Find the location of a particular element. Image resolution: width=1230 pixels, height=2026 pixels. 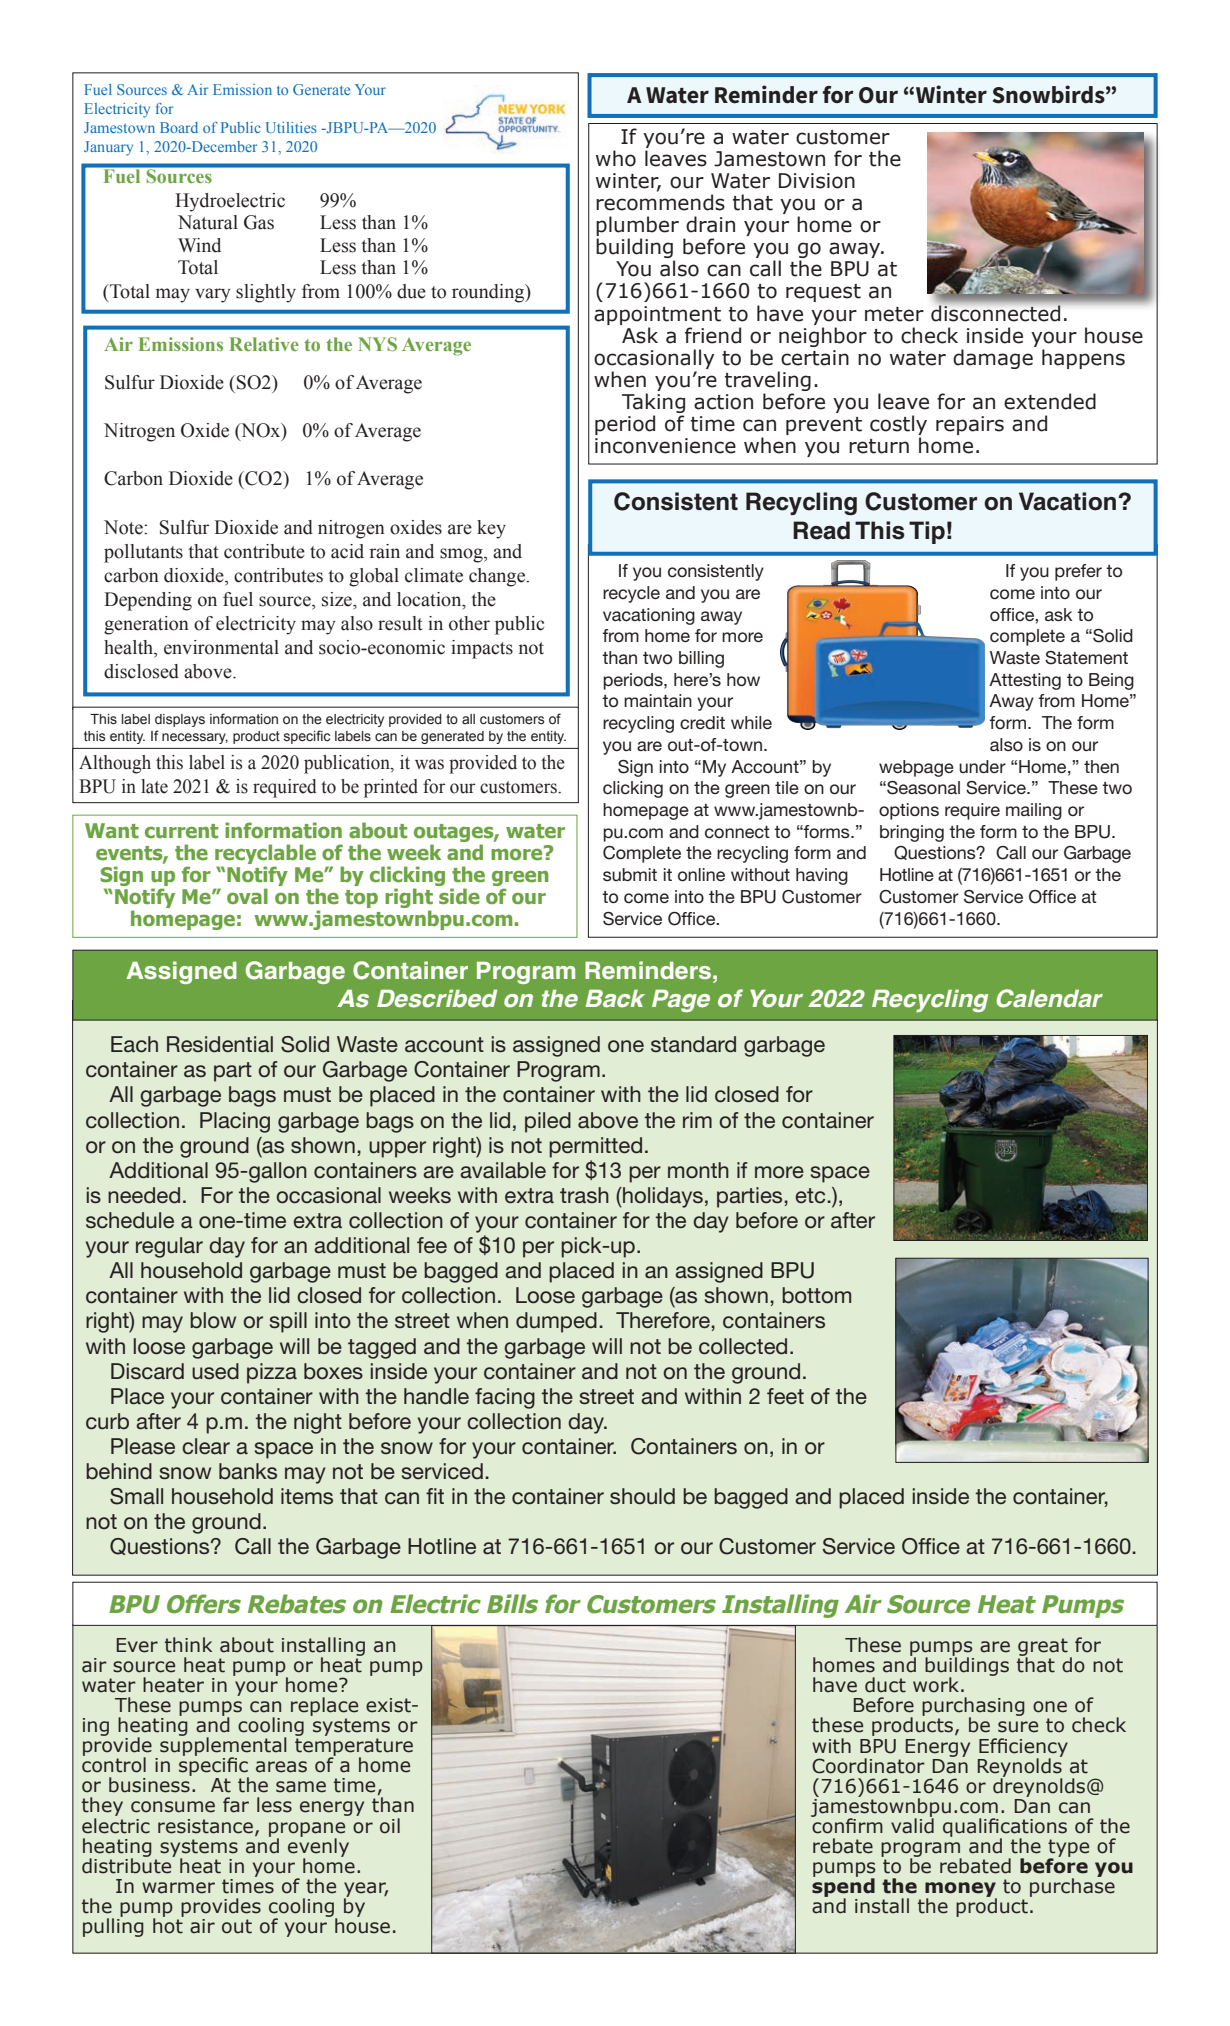

Back is located at coordinates (615, 998).
